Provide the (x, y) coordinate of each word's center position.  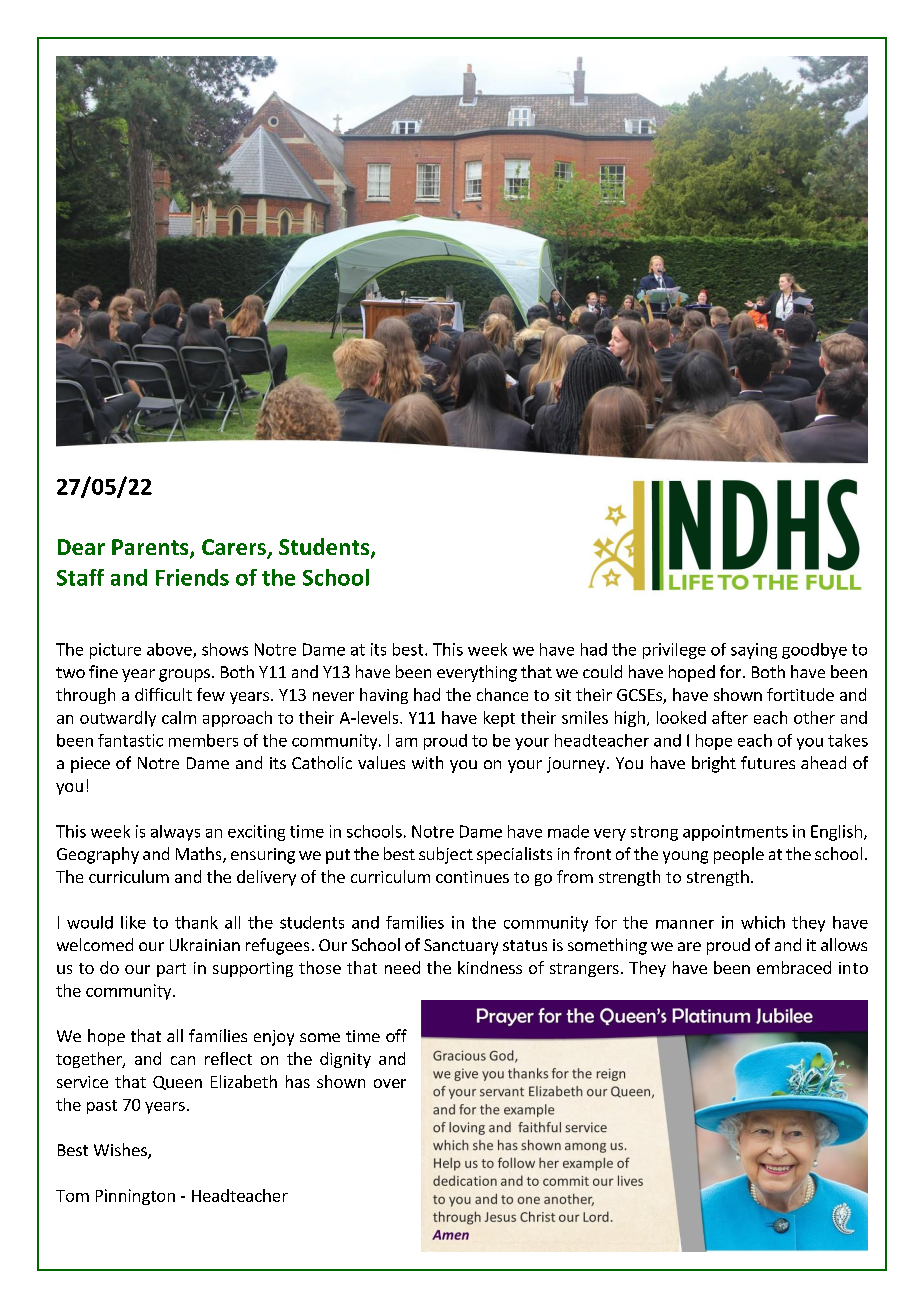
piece (90, 765)
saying (754, 651)
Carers (235, 548)
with (427, 762)
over (390, 1083)
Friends (192, 577)
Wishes (121, 1151)
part (171, 970)
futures (768, 762)
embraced (794, 967)
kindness (490, 967)
